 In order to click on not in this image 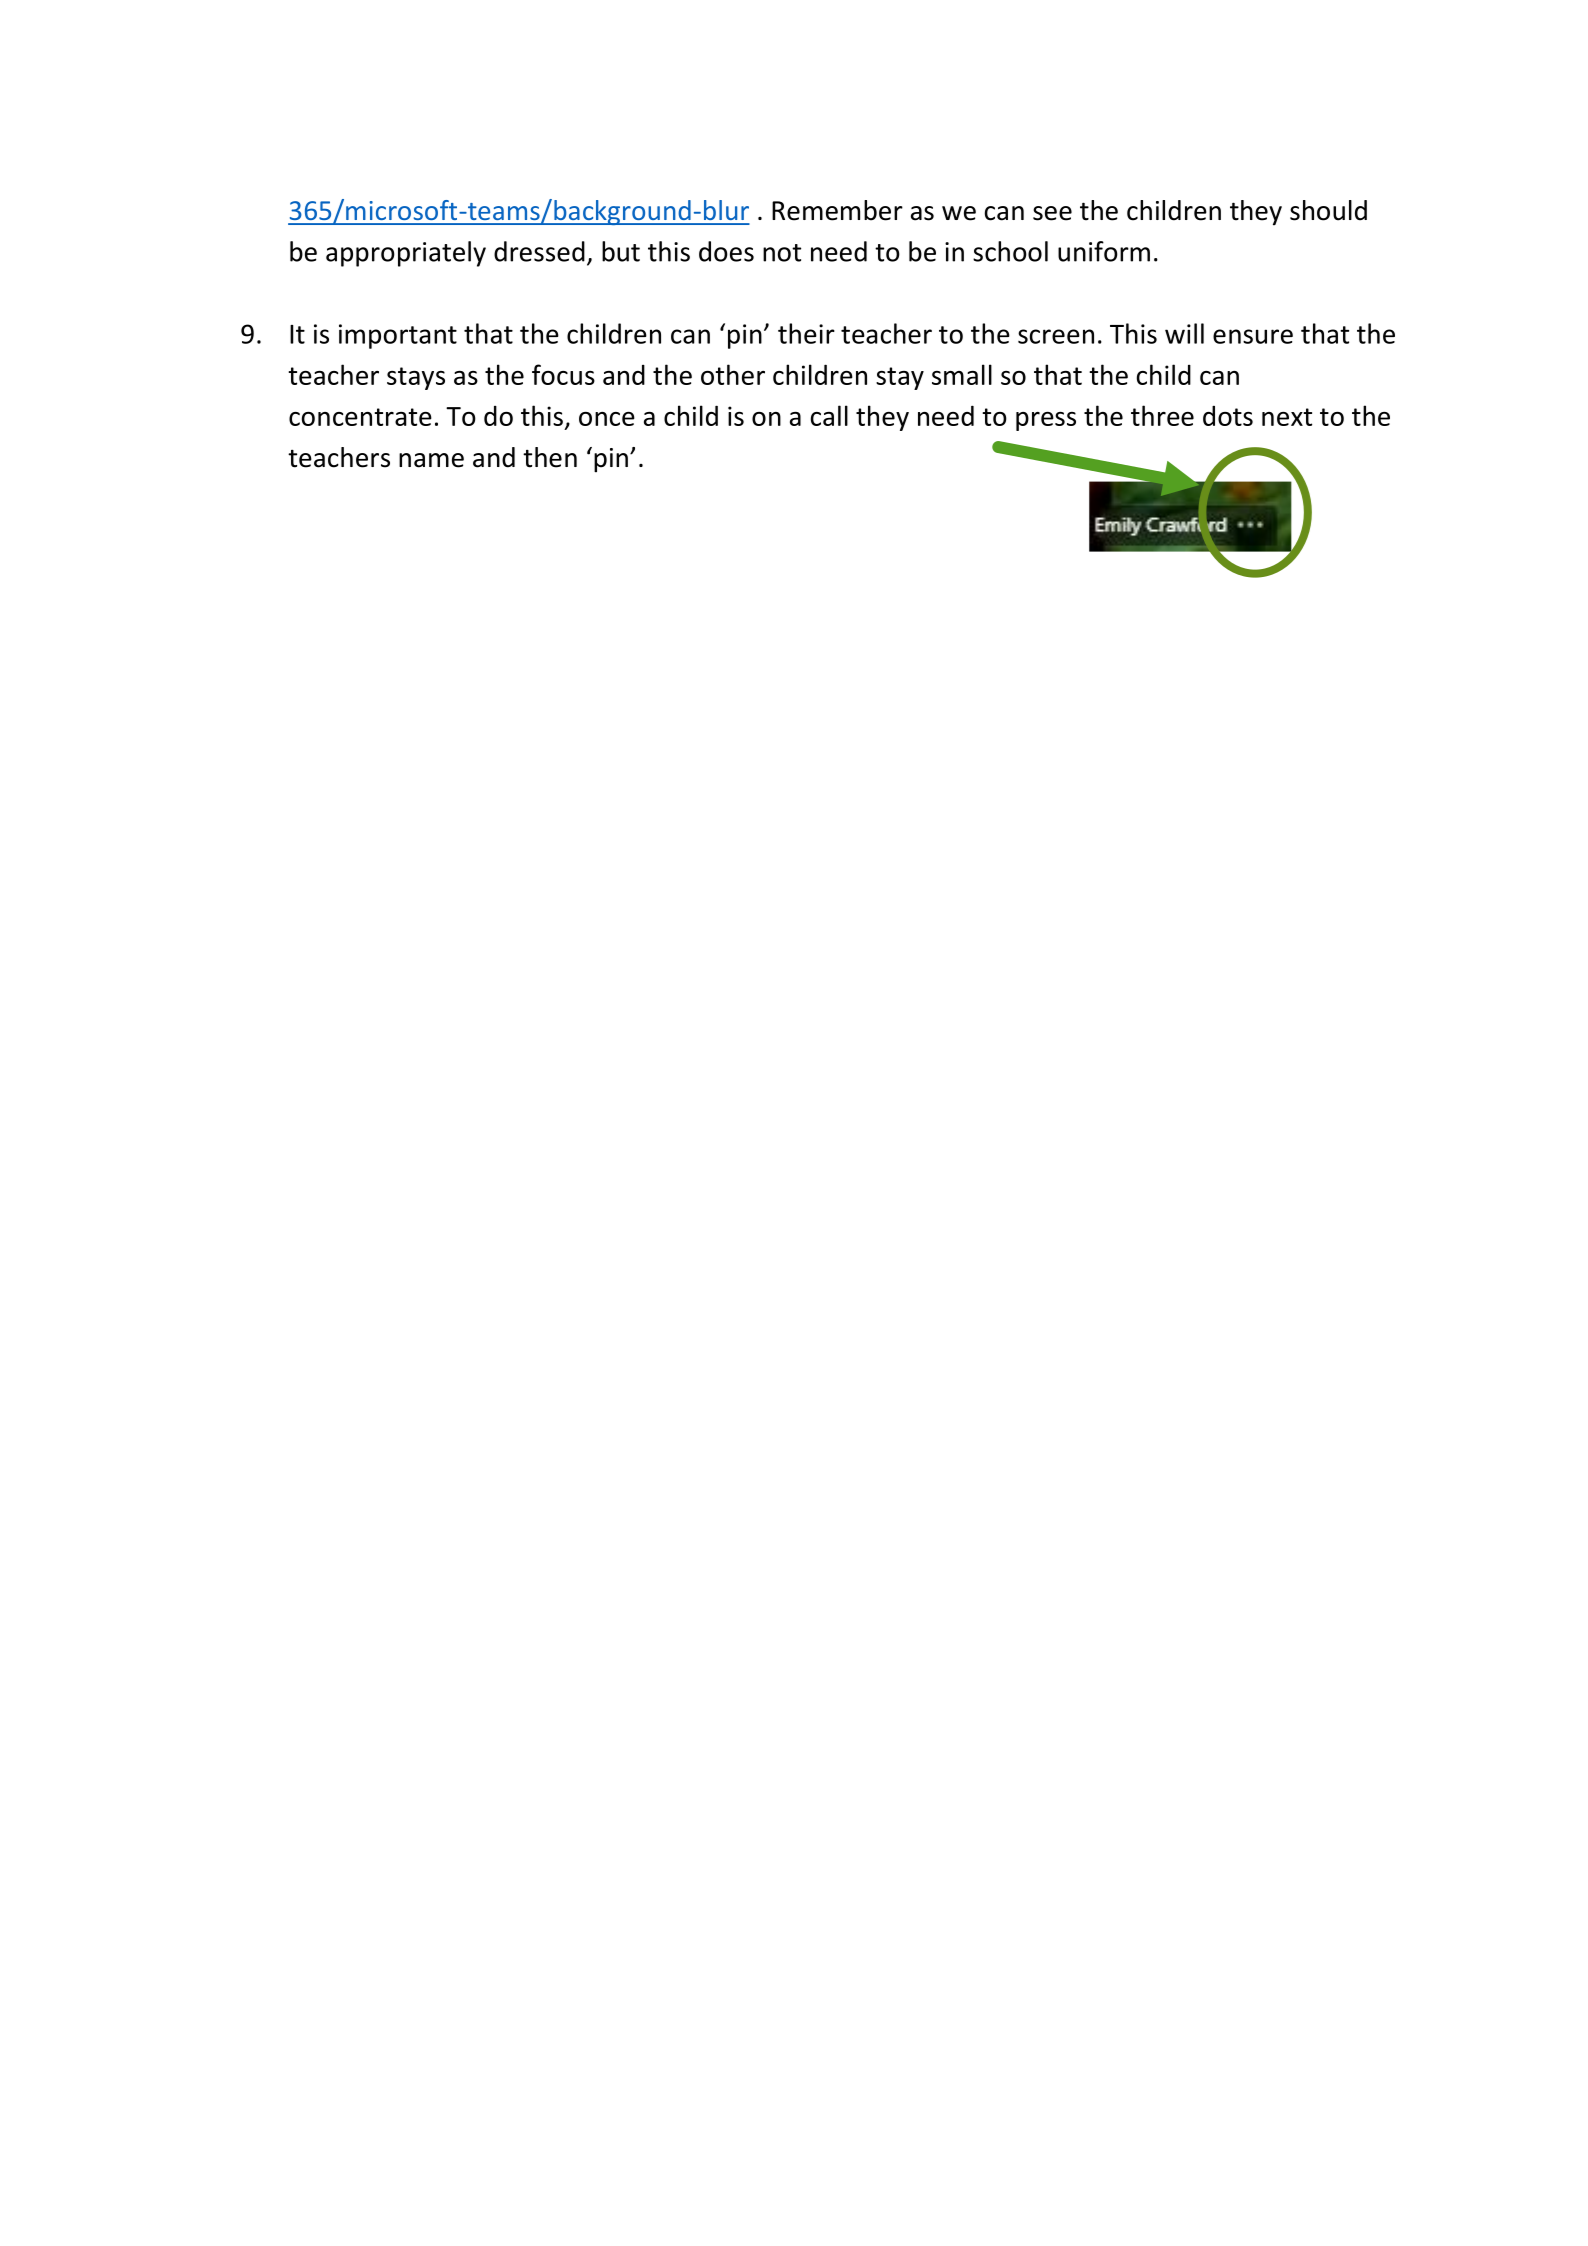, I will do `click(782, 253)`.
